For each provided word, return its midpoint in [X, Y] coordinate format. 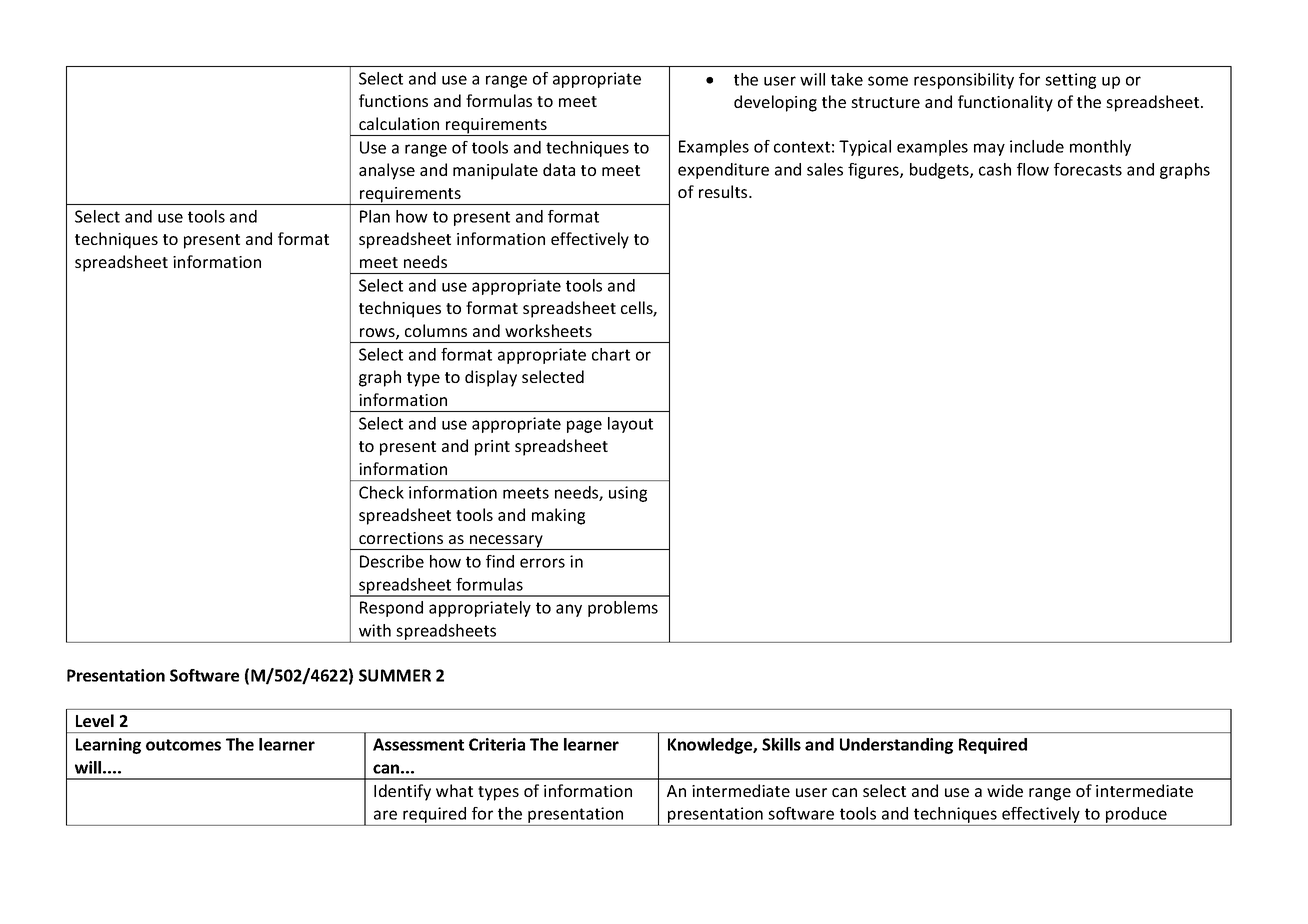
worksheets [548, 330]
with [375, 630]
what [454, 790]
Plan [375, 216]
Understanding [896, 746]
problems [623, 609]
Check [381, 492]
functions [393, 100]
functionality [1005, 103]
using [628, 494]
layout [630, 425]
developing [775, 103]
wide [1005, 790]
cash [995, 169]
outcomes [183, 745]
